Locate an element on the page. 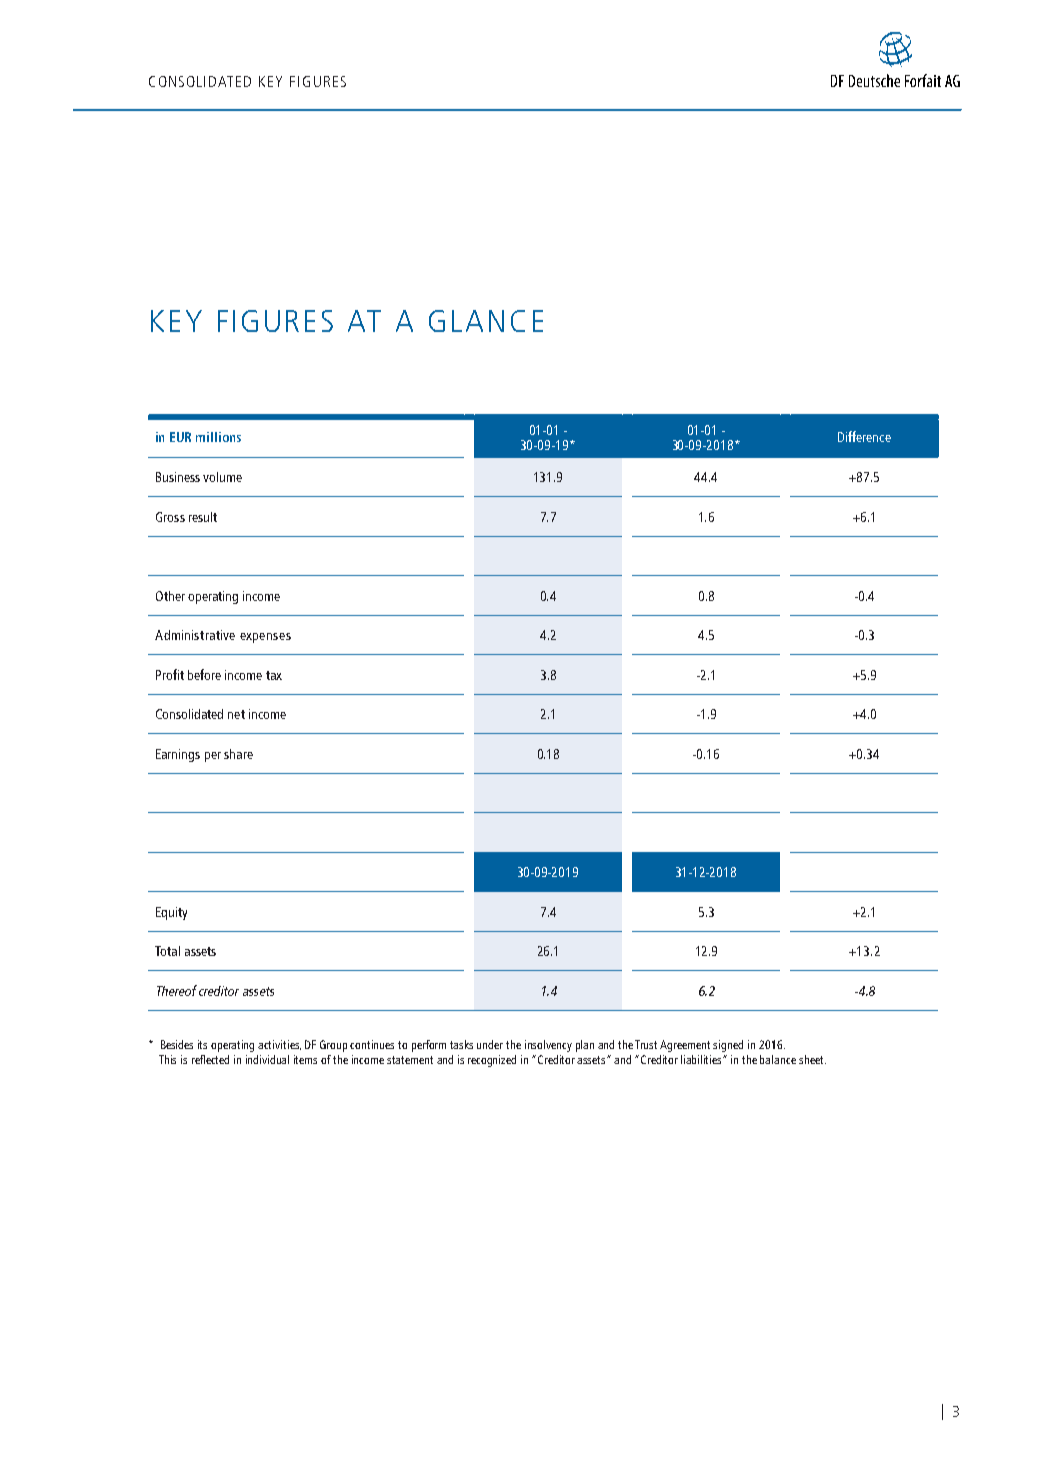 The width and height of the document is (1037, 1467). Difference is located at coordinates (864, 436).
